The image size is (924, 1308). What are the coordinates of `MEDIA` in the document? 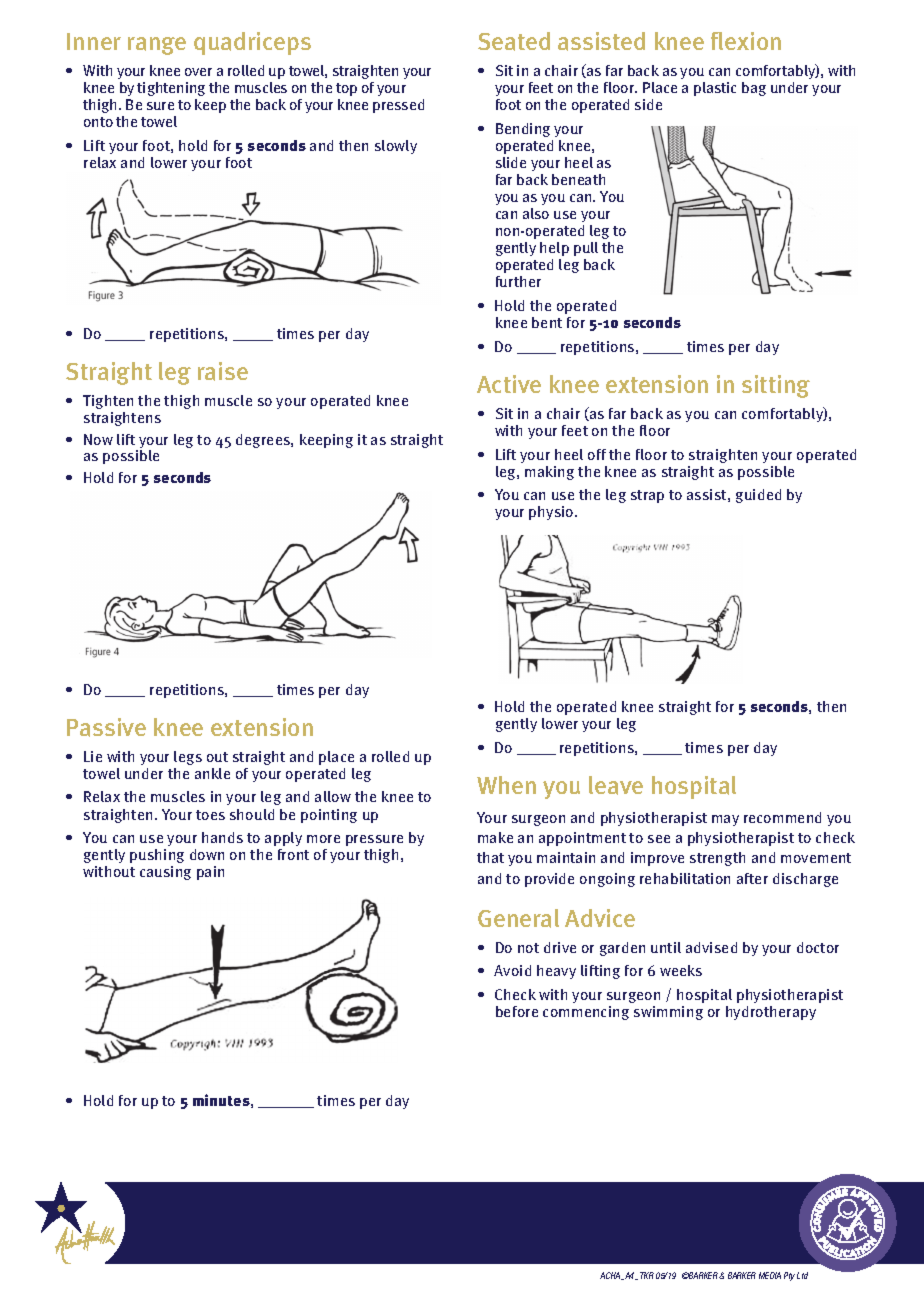 It's located at (770, 1275).
